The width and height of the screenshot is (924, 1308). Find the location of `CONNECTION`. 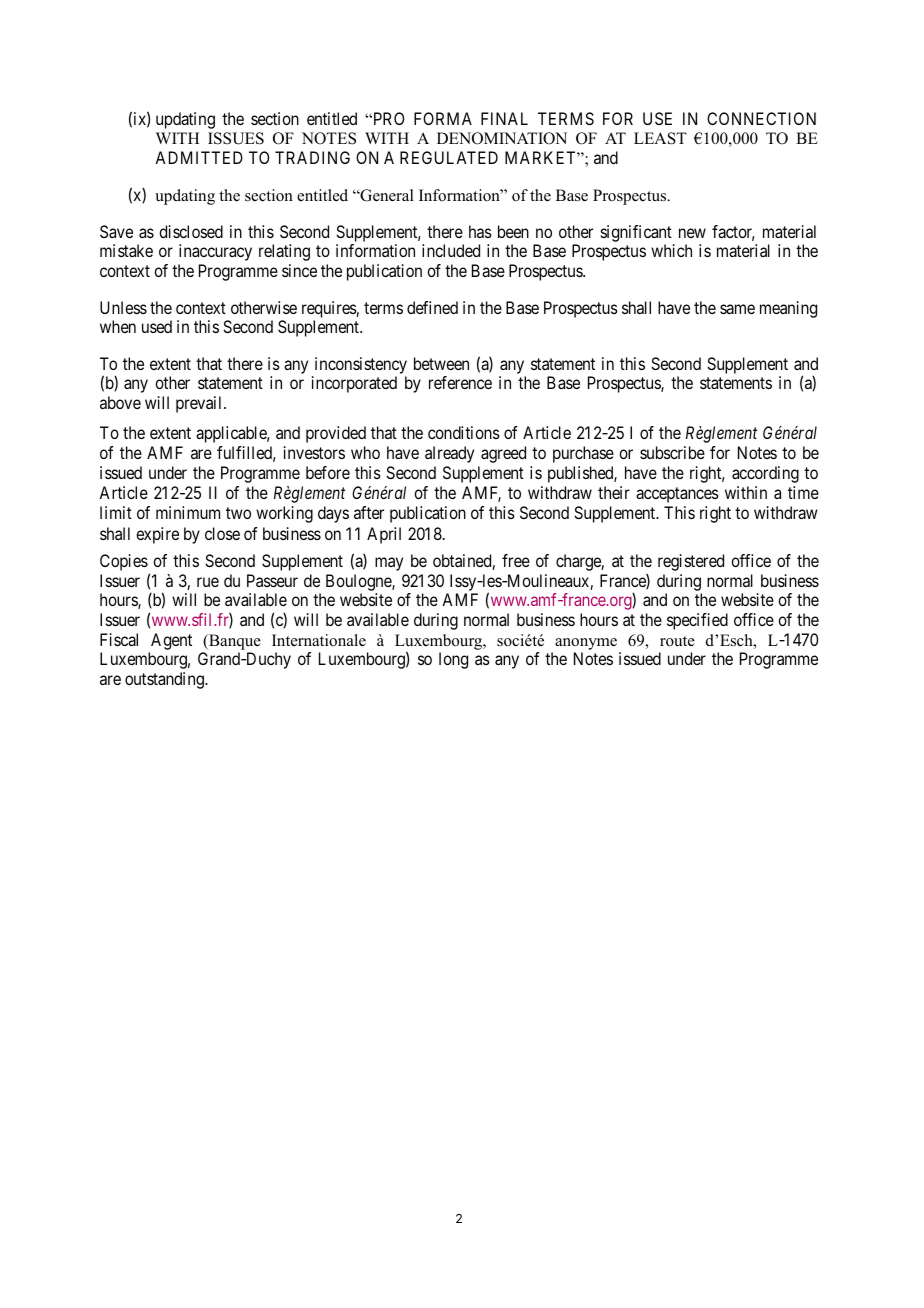

CONNECTION is located at coordinates (761, 118).
